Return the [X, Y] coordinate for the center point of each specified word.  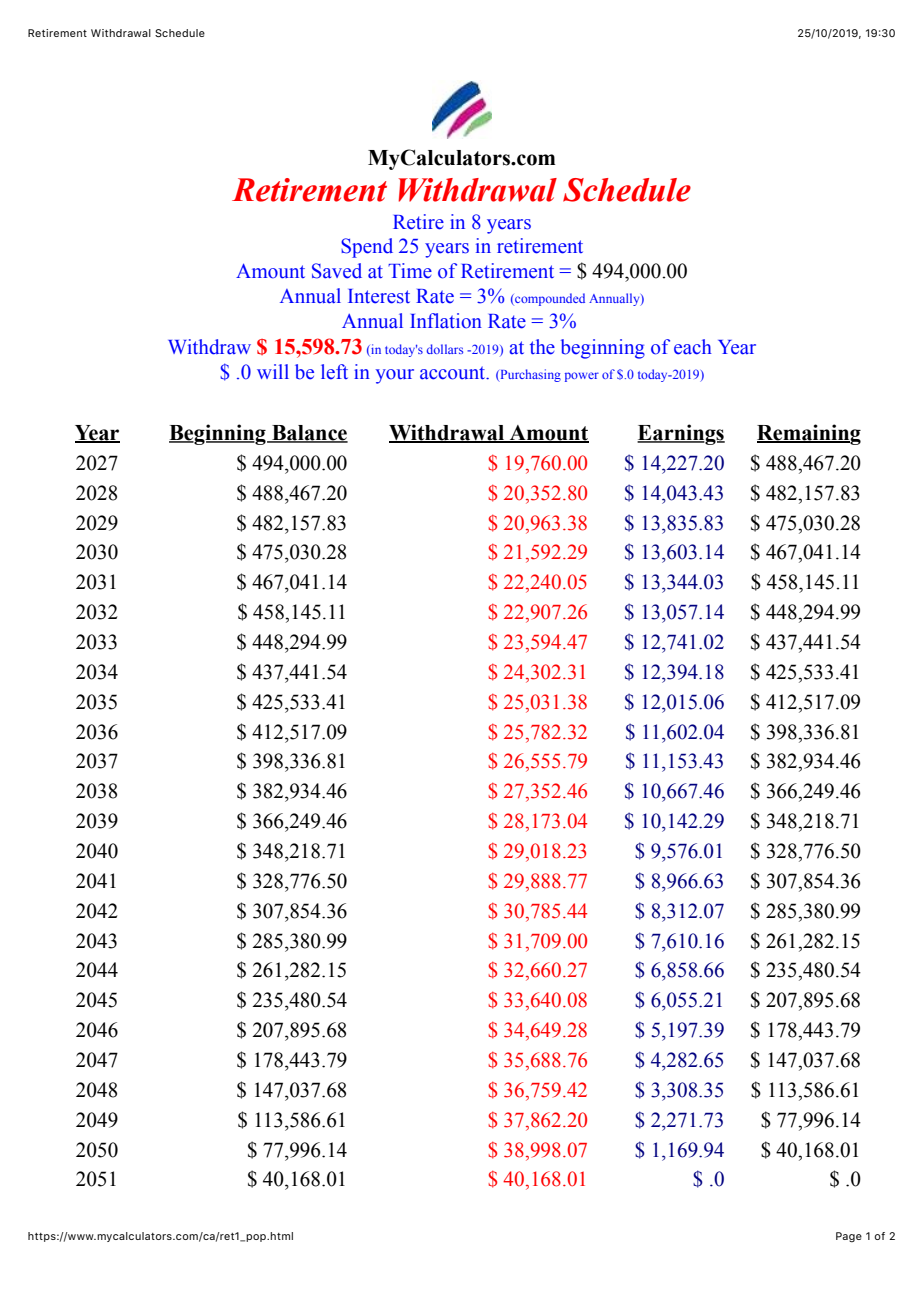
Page [849, 1237]
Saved [337, 271]
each [693, 347]
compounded [549, 299]
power [582, 377]
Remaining [809, 434]
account [454, 373]
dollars [445, 349]
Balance [309, 434]
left [334, 372]
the [542, 347]
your [395, 376]
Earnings [681, 434]
